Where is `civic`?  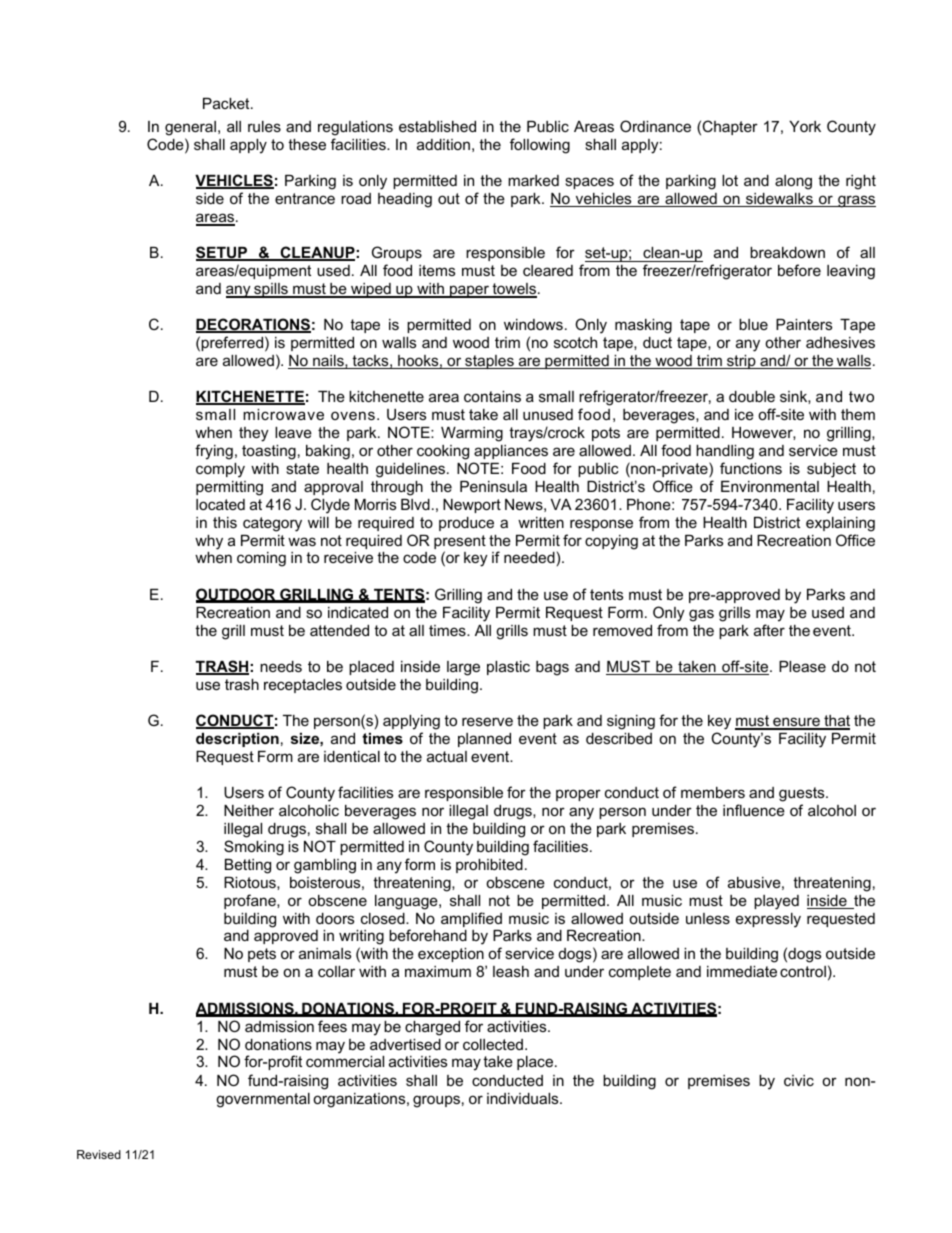 civic is located at coordinates (799, 1080).
